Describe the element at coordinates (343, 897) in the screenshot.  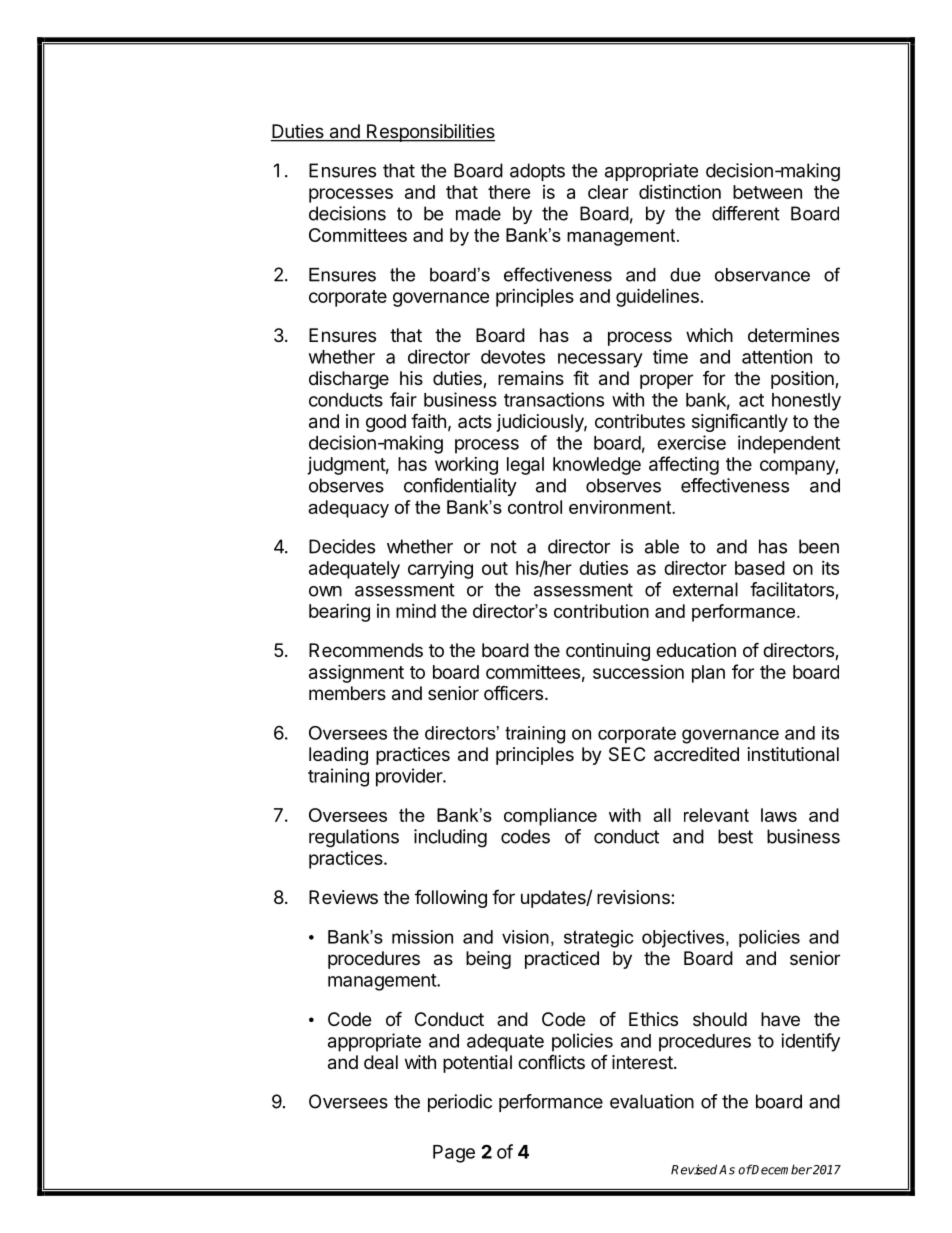
I see `Reviews` at that location.
